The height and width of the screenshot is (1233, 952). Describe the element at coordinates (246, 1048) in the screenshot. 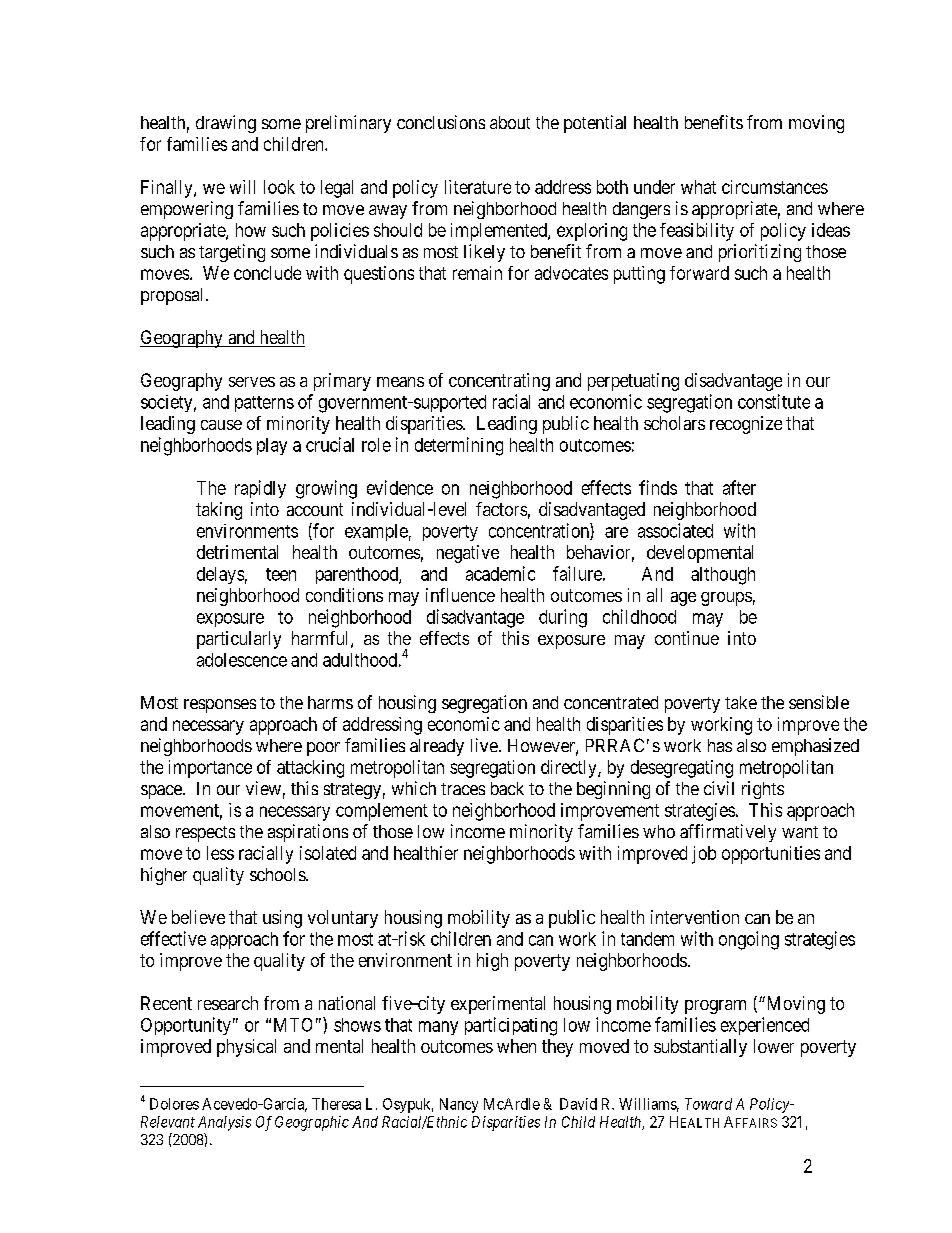

I see `physical` at that location.
